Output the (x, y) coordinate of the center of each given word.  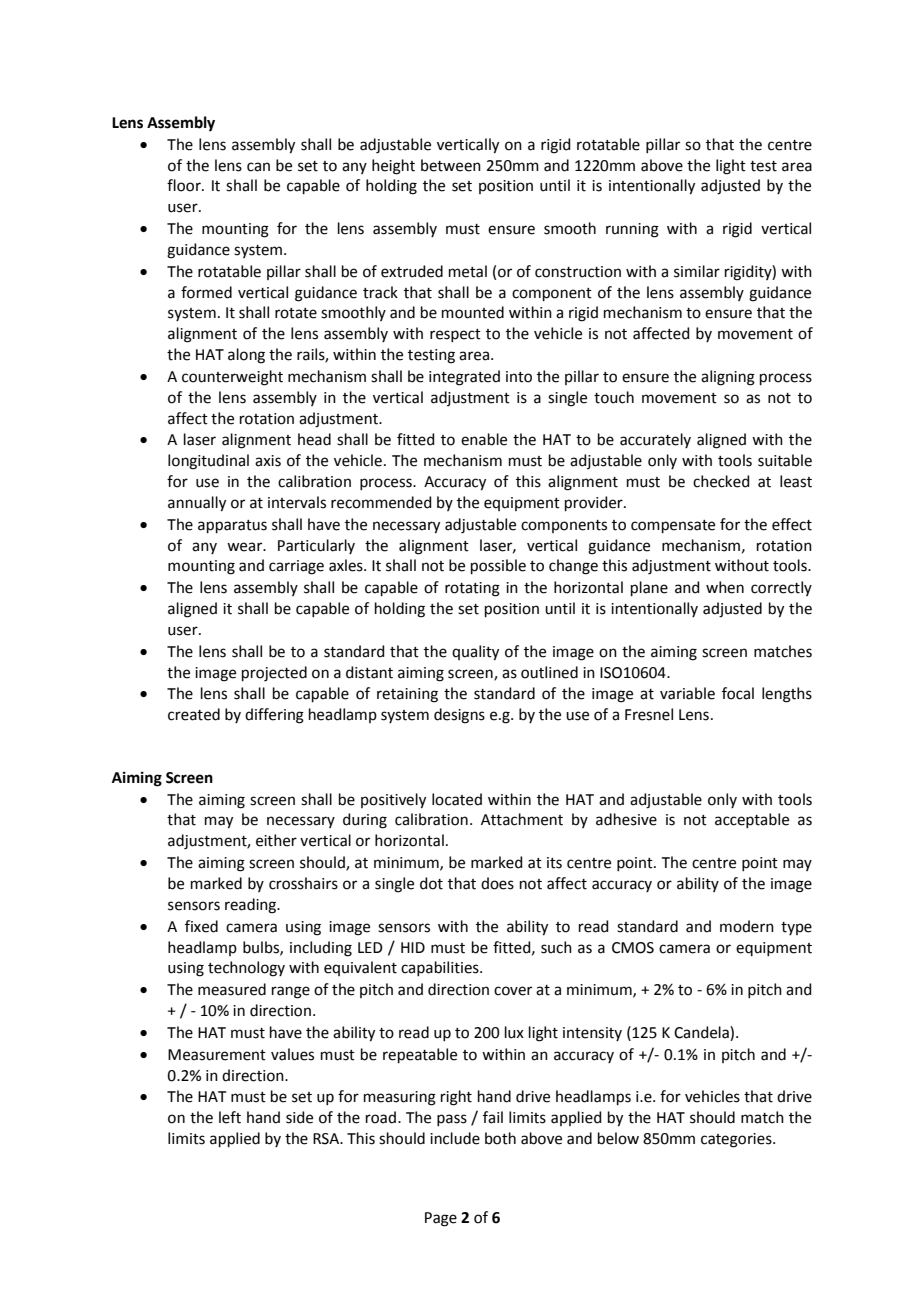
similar (697, 271)
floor (185, 185)
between (451, 165)
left (230, 1117)
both (500, 1138)
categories (737, 1140)
